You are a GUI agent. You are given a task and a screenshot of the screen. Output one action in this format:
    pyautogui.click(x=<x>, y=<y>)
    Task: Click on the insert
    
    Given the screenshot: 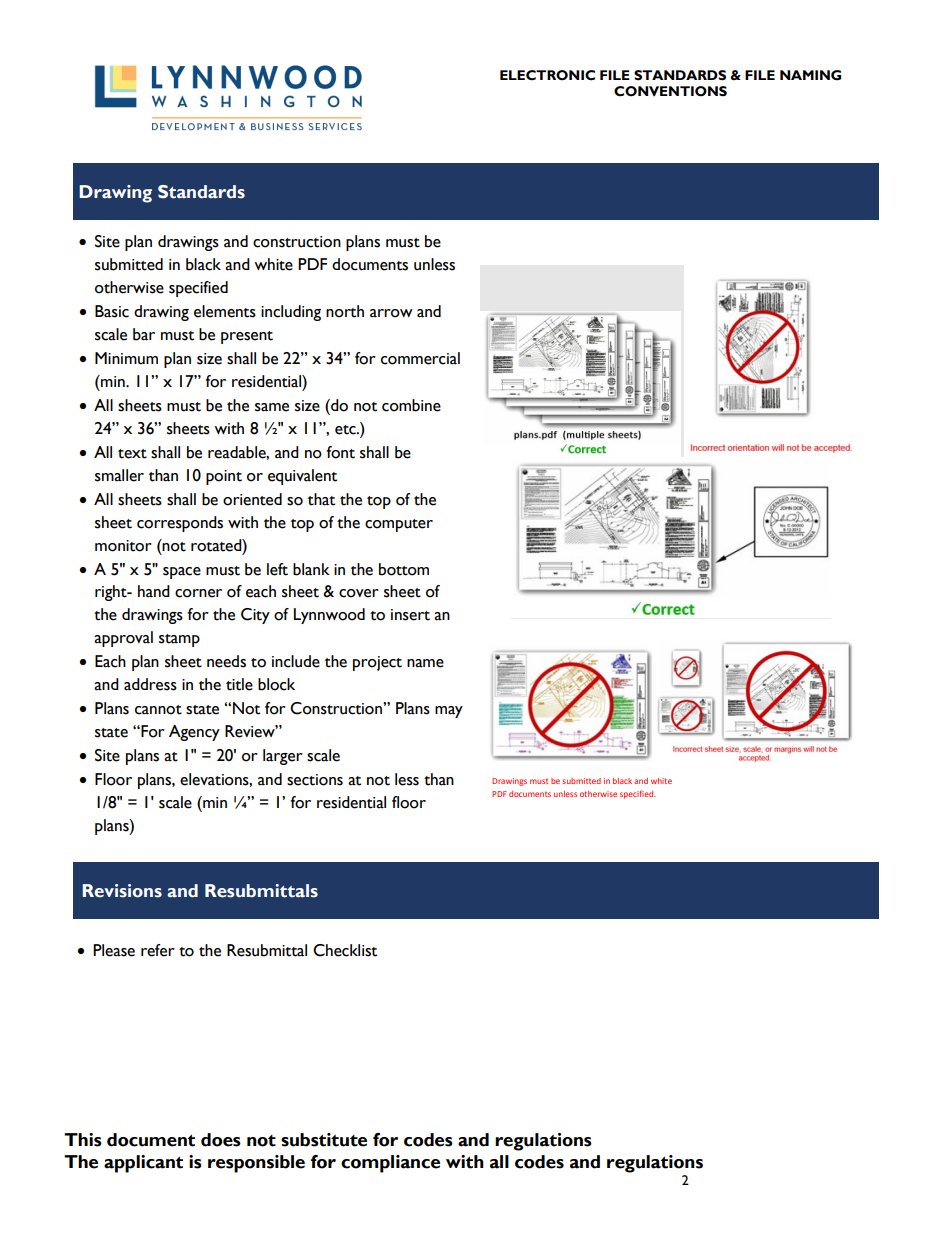 What is the action you would take?
    pyautogui.click(x=410, y=615)
